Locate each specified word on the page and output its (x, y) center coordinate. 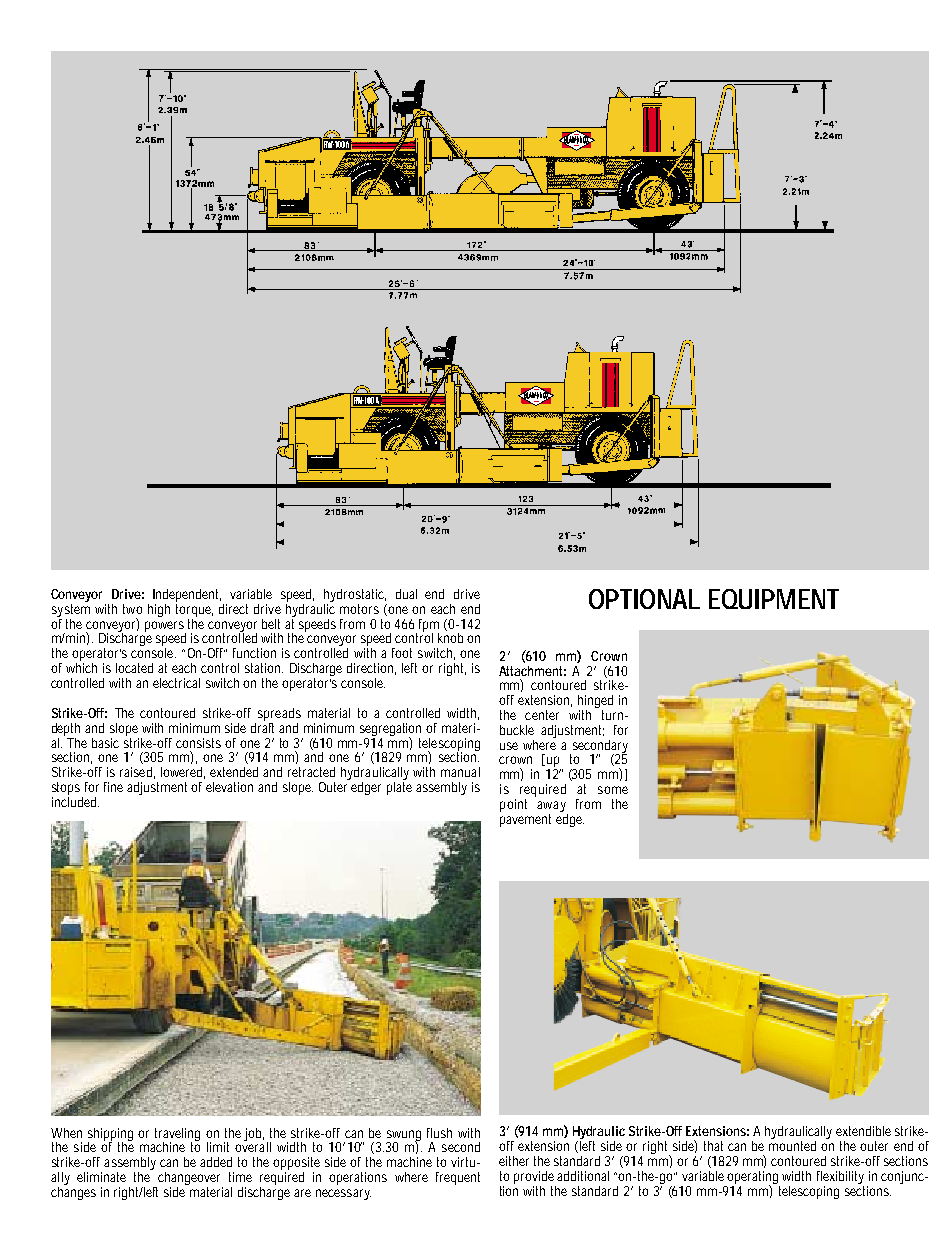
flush (439, 1133)
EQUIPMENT (774, 599)
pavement (525, 820)
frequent (458, 1178)
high (159, 610)
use (509, 746)
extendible (863, 1131)
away (551, 806)
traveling (177, 1135)
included (75, 800)
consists (198, 743)
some (613, 790)
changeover (189, 1180)
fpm (429, 626)
